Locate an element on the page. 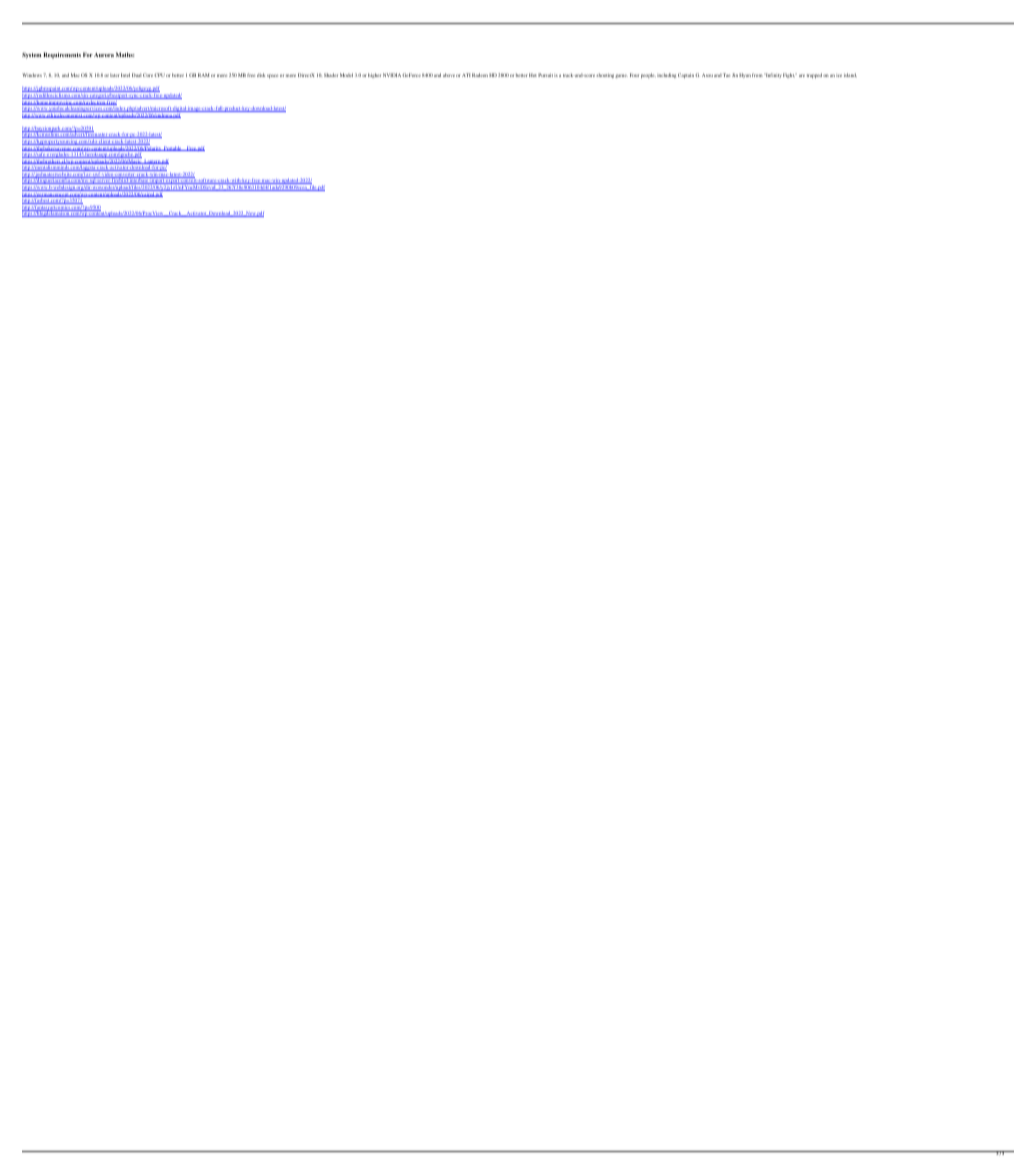 Image resolution: width=1036 pixels, height=1166 pixels. System is located at coordinates (31, 55).
